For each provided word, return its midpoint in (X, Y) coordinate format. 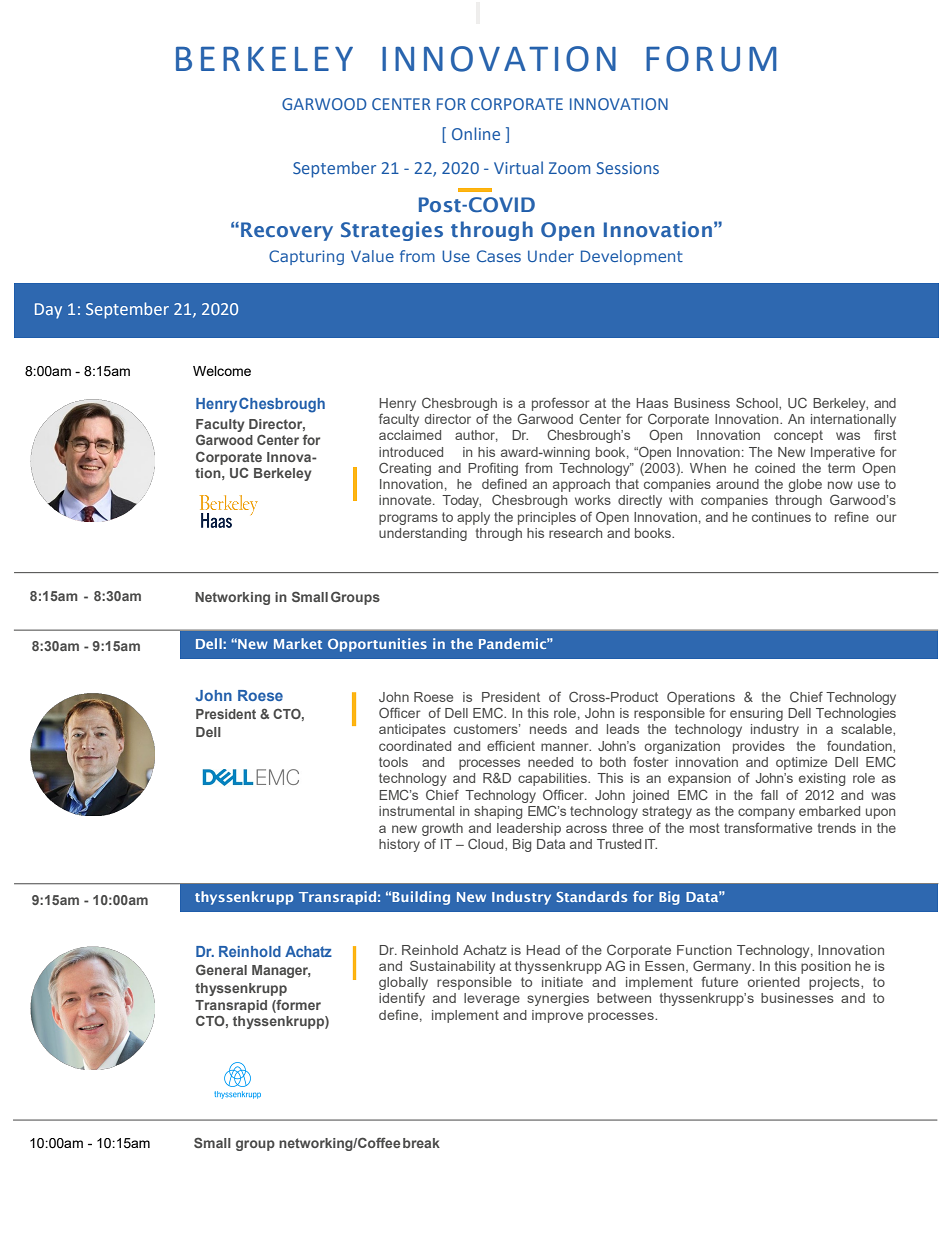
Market (298, 643)
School (758, 403)
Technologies (856, 714)
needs (548, 729)
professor (561, 404)
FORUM (711, 59)
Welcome (222, 371)
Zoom (569, 168)
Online (476, 133)
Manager (281, 971)
